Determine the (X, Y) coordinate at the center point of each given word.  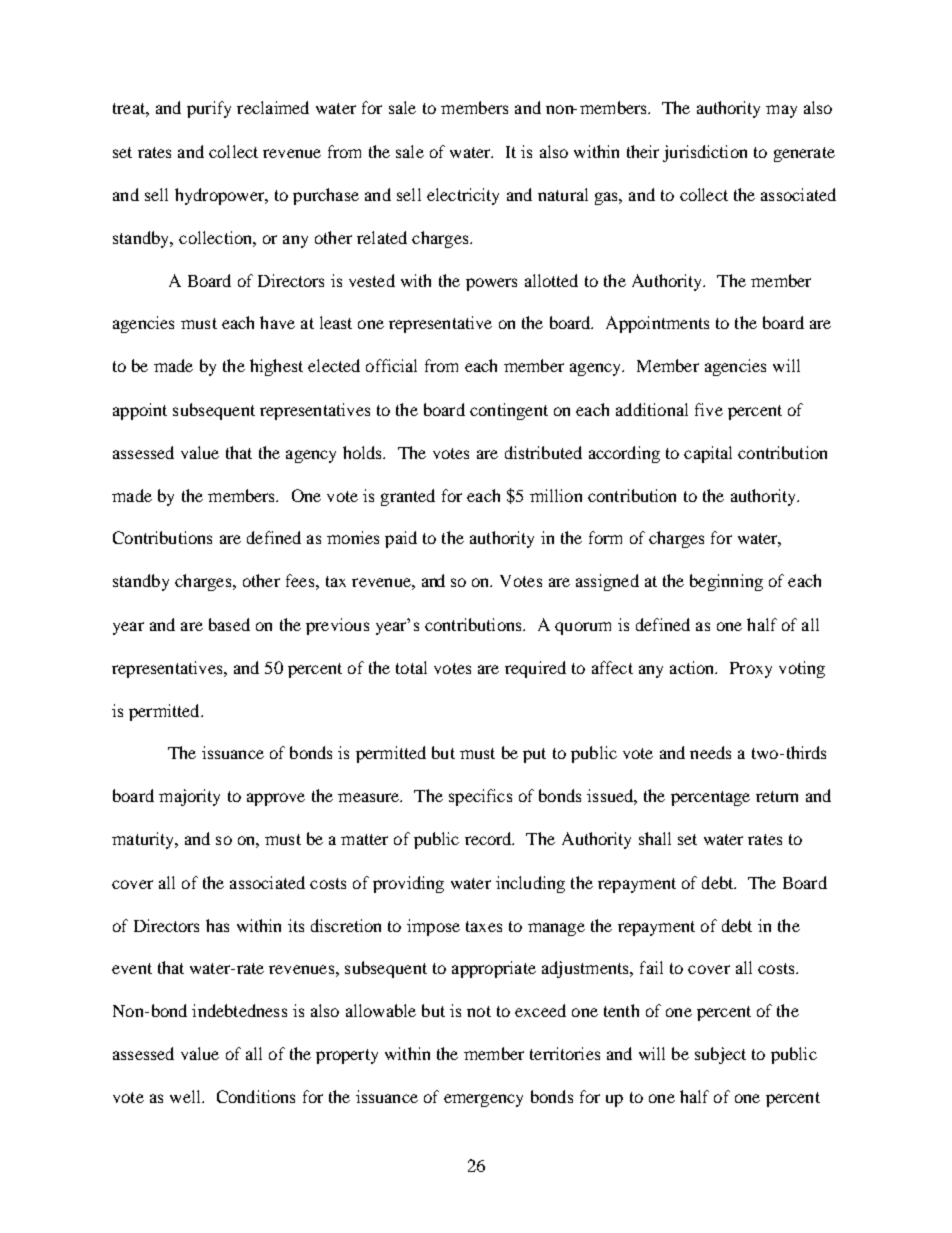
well (186, 1096)
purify (209, 109)
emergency (483, 1100)
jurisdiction (705, 153)
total (411, 667)
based (229, 624)
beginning (726, 582)
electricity (463, 196)
